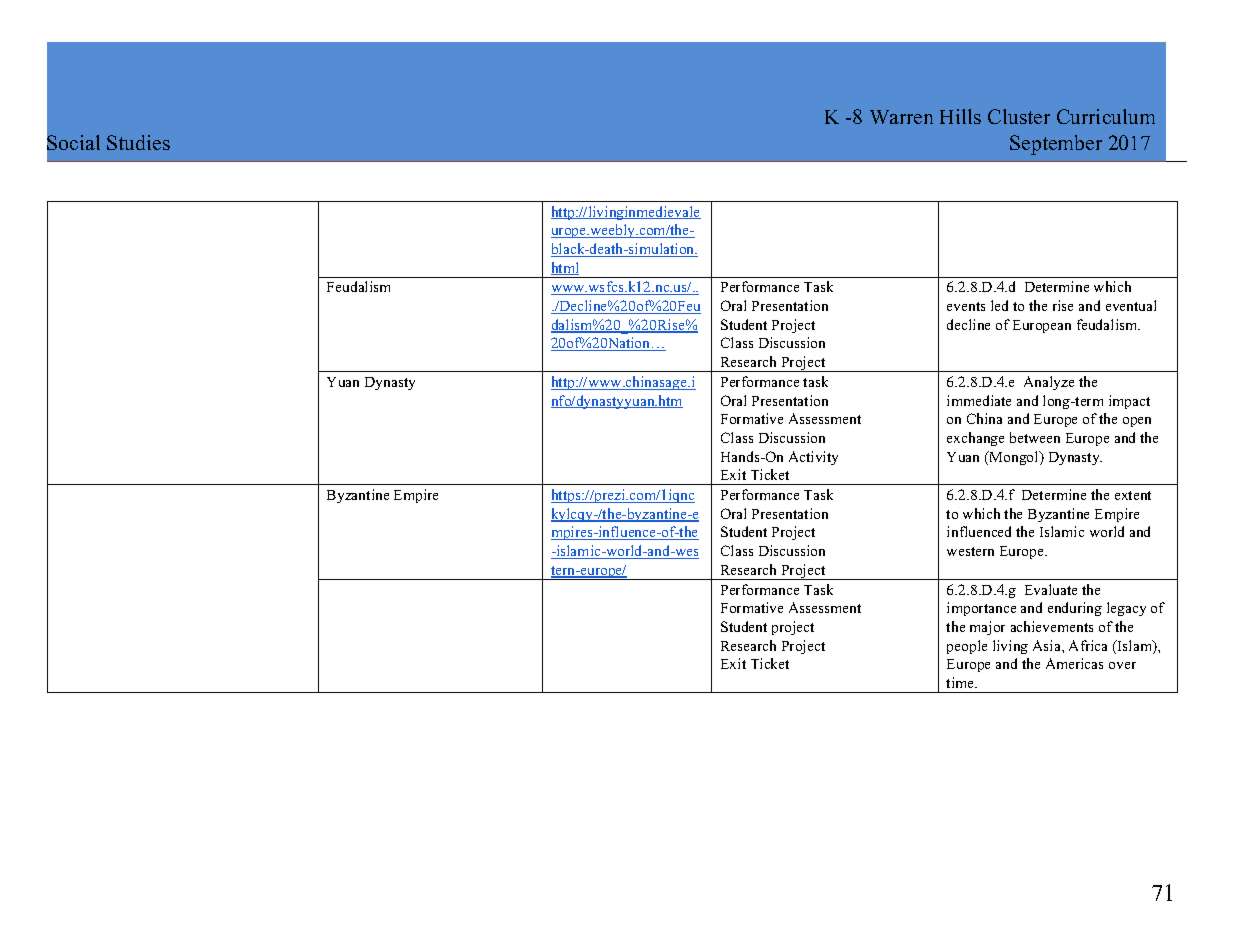 The image size is (1233, 952). What do you see at coordinates (1056, 145) in the image?
I see `September` at bounding box center [1056, 145].
